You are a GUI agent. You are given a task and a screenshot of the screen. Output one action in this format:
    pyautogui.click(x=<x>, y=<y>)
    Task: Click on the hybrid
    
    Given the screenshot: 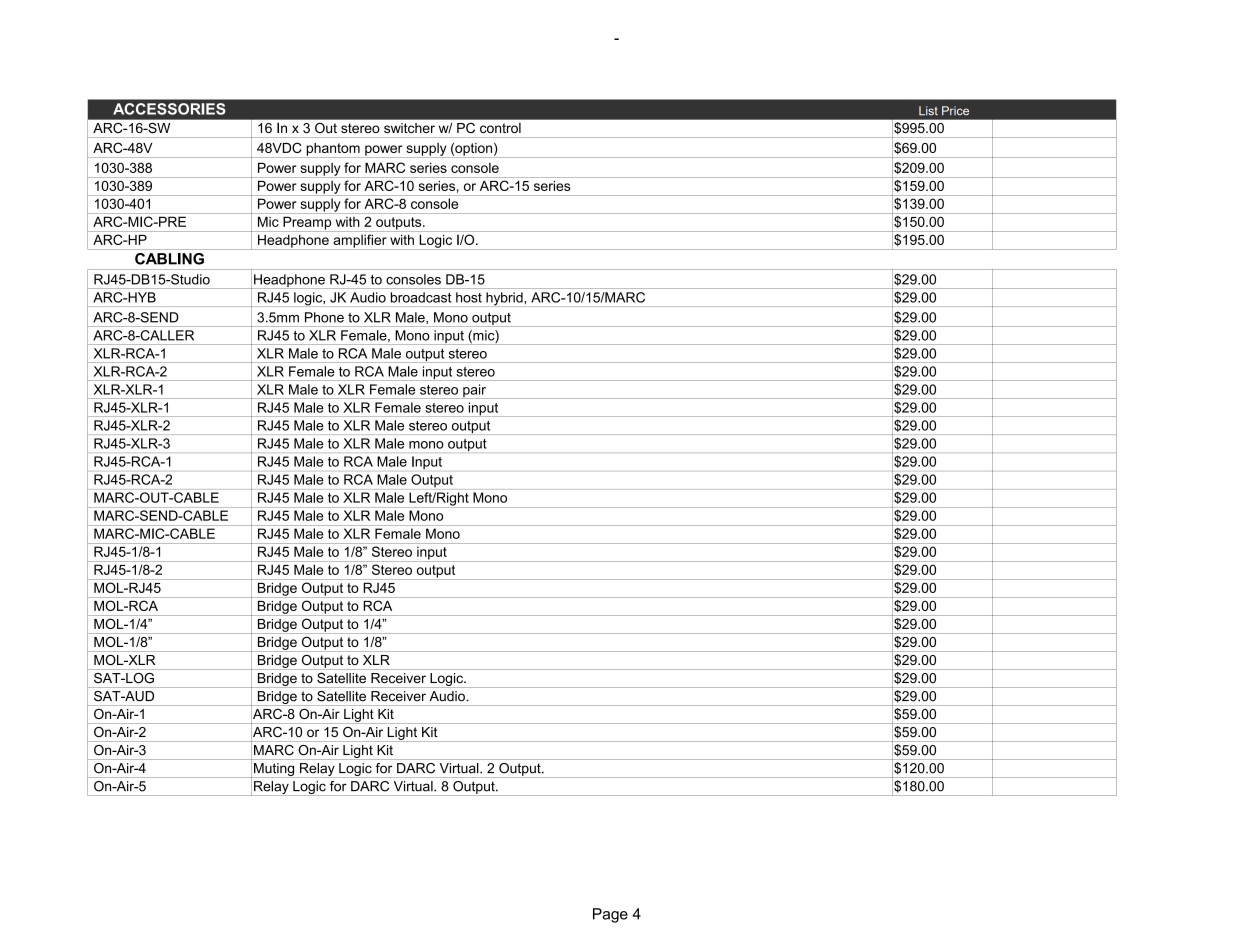 What is the action you would take?
    pyautogui.click(x=504, y=299)
